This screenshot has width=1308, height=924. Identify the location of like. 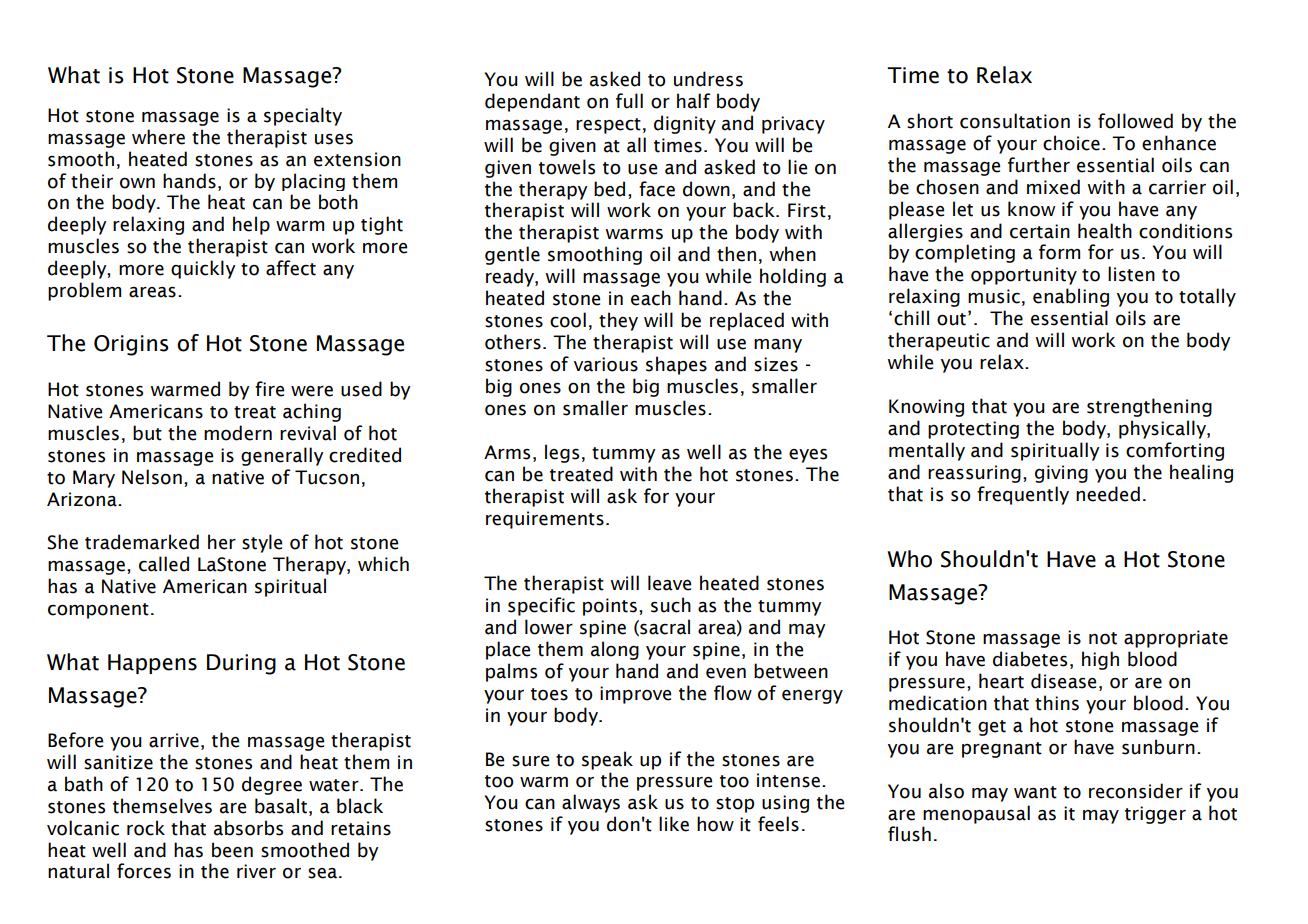
(674, 824).
